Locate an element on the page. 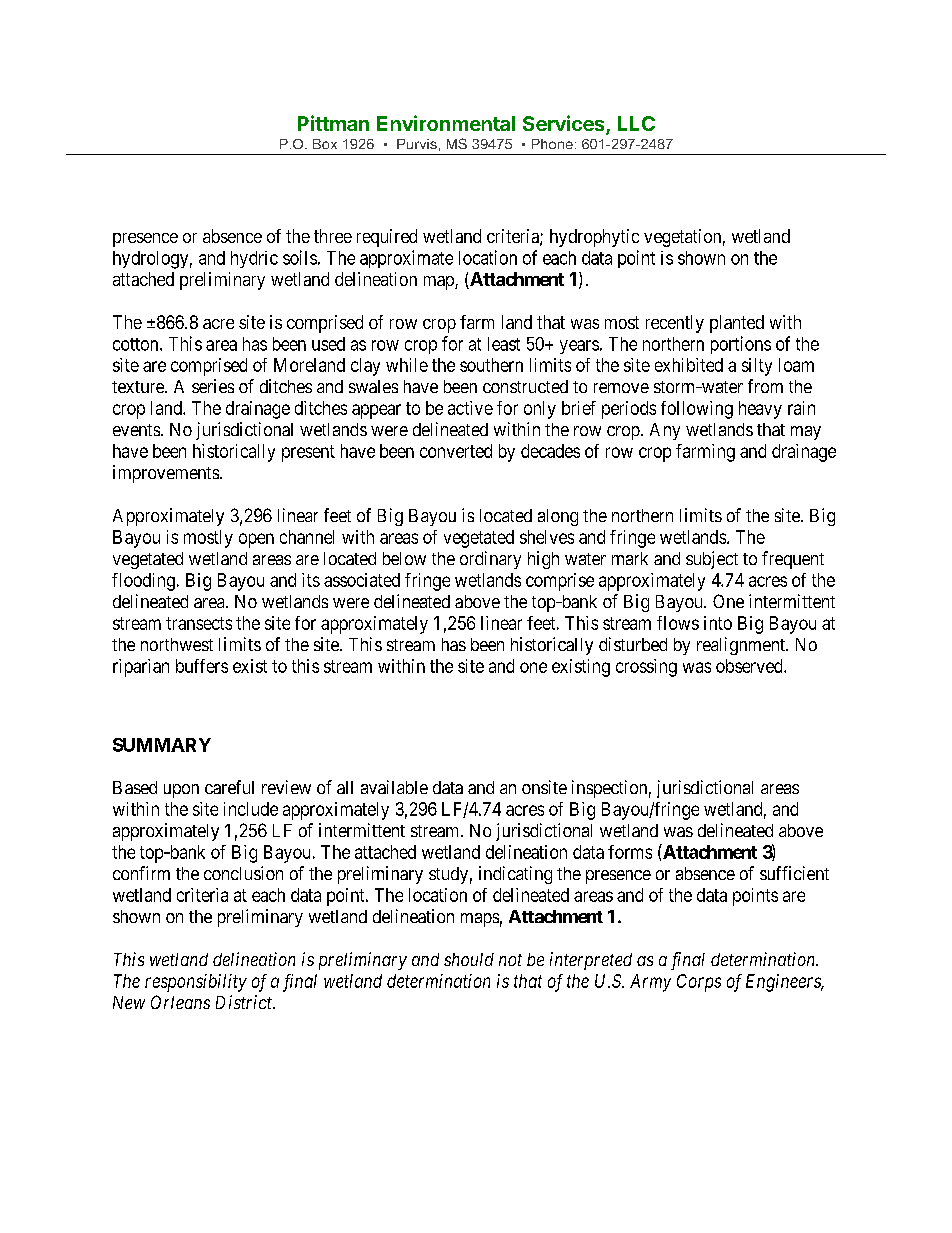 This image has height=1233, width=952. converted is located at coordinates (456, 451).
